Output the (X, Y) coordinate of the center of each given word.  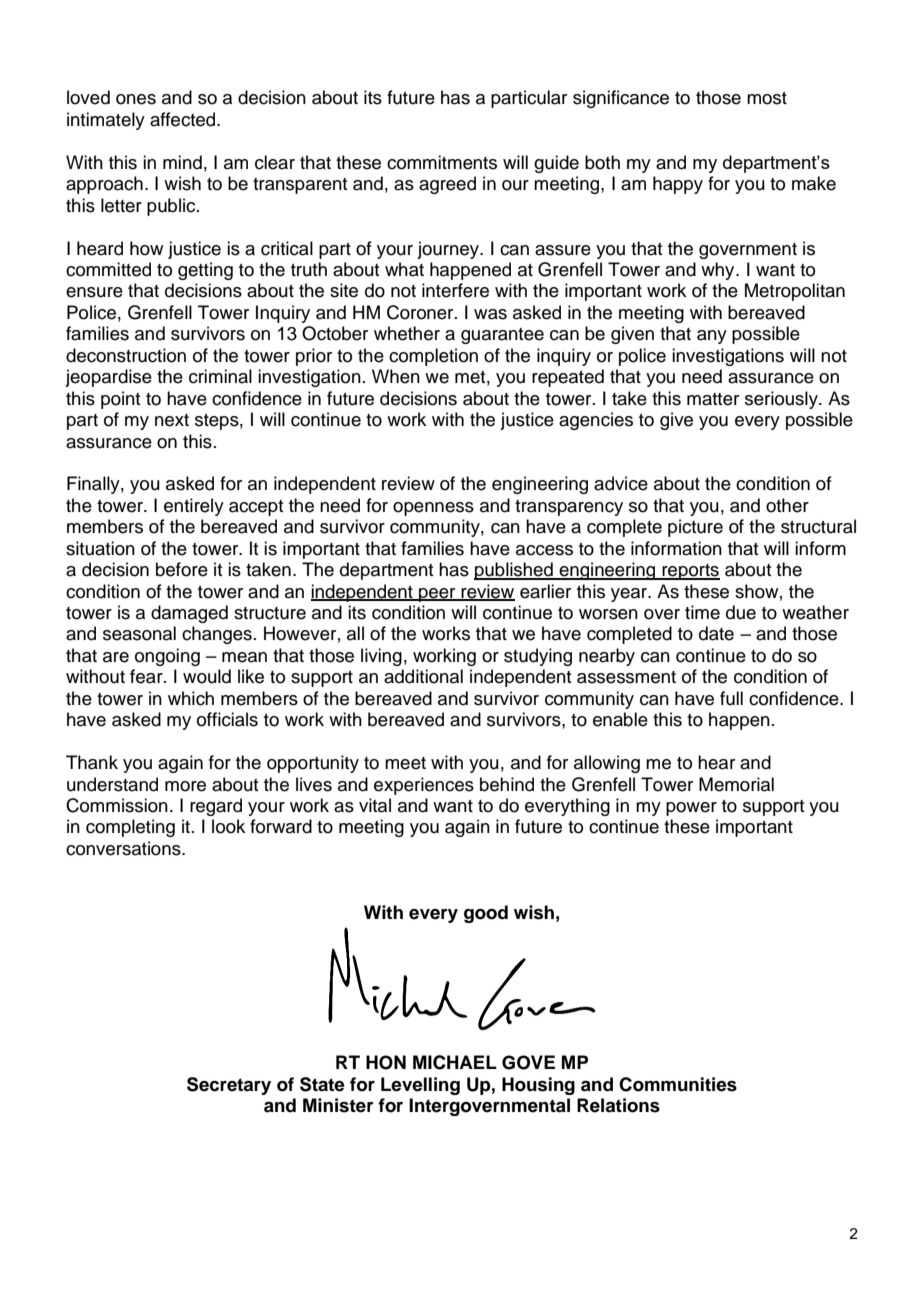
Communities (678, 1084)
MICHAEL (455, 1062)
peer (437, 595)
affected (184, 119)
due (741, 612)
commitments (442, 162)
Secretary (229, 1086)
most (767, 98)
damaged (189, 614)
